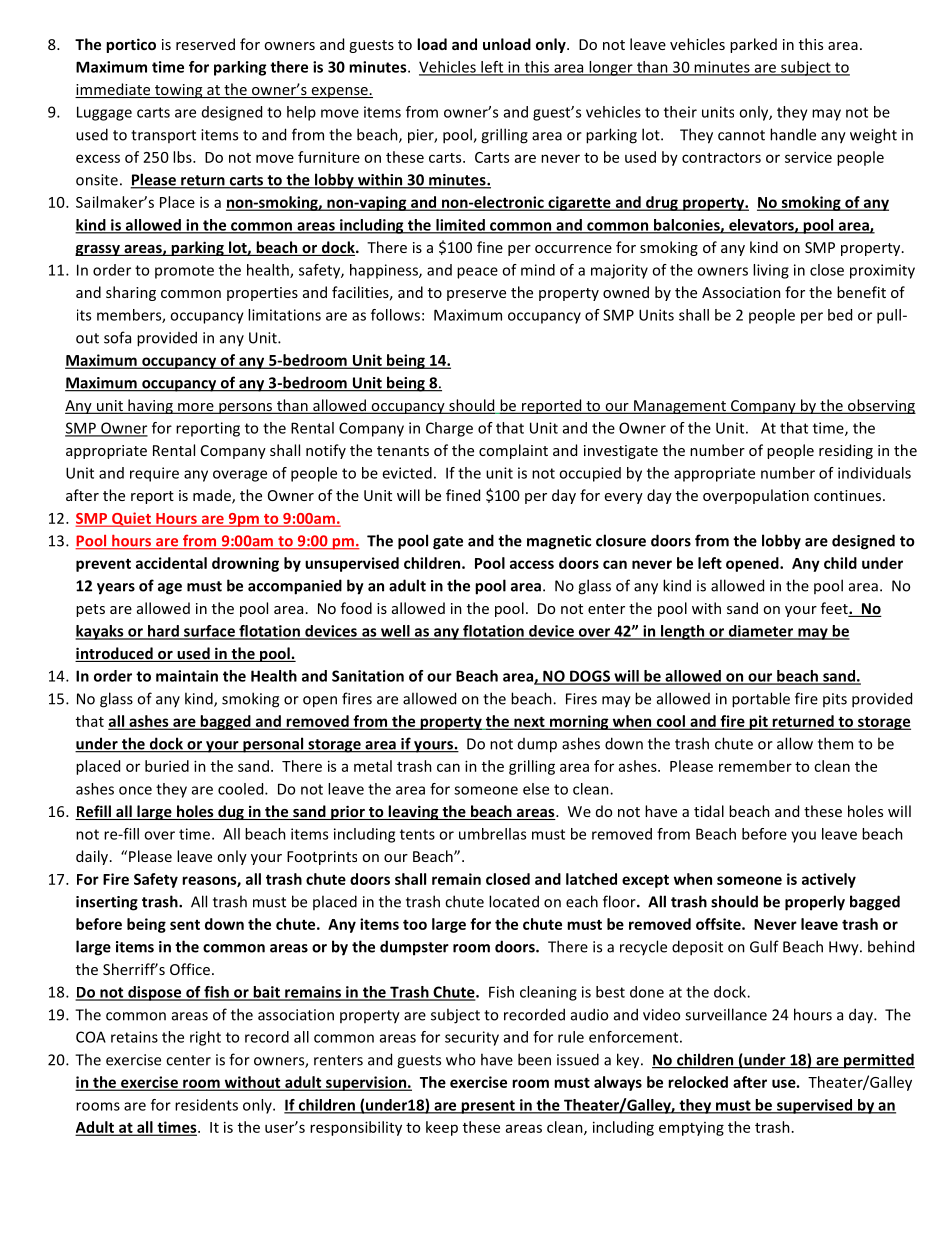 This image has height=1233, width=952. I want to click on access, so click(532, 564).
